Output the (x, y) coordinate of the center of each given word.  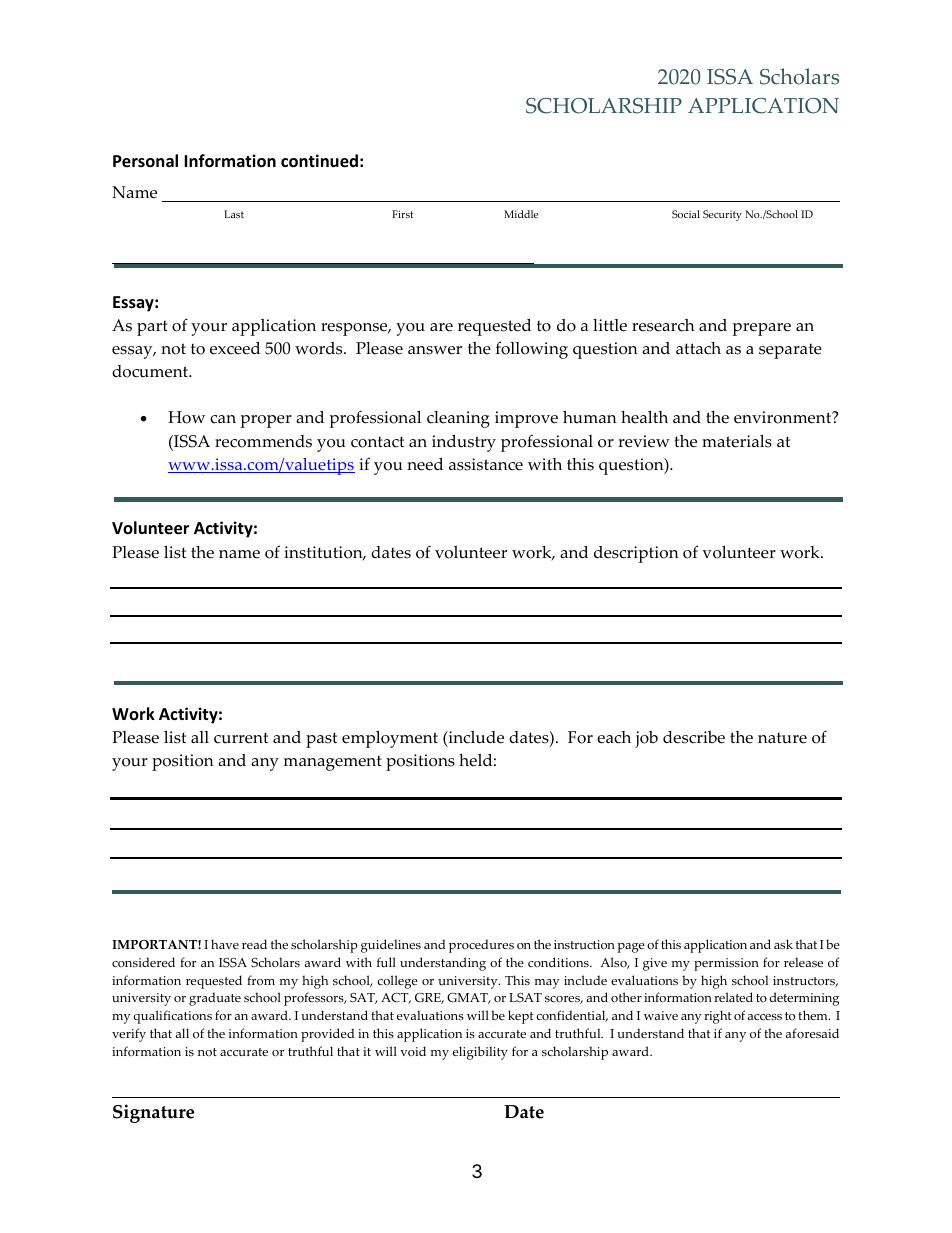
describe (694, 737)
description (636, 554)
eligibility (480, 1053)
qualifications (172, 1017)
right (718, 1017)
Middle (521, 214)
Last (234, 214)
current (241, 738)
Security (722, 215)
